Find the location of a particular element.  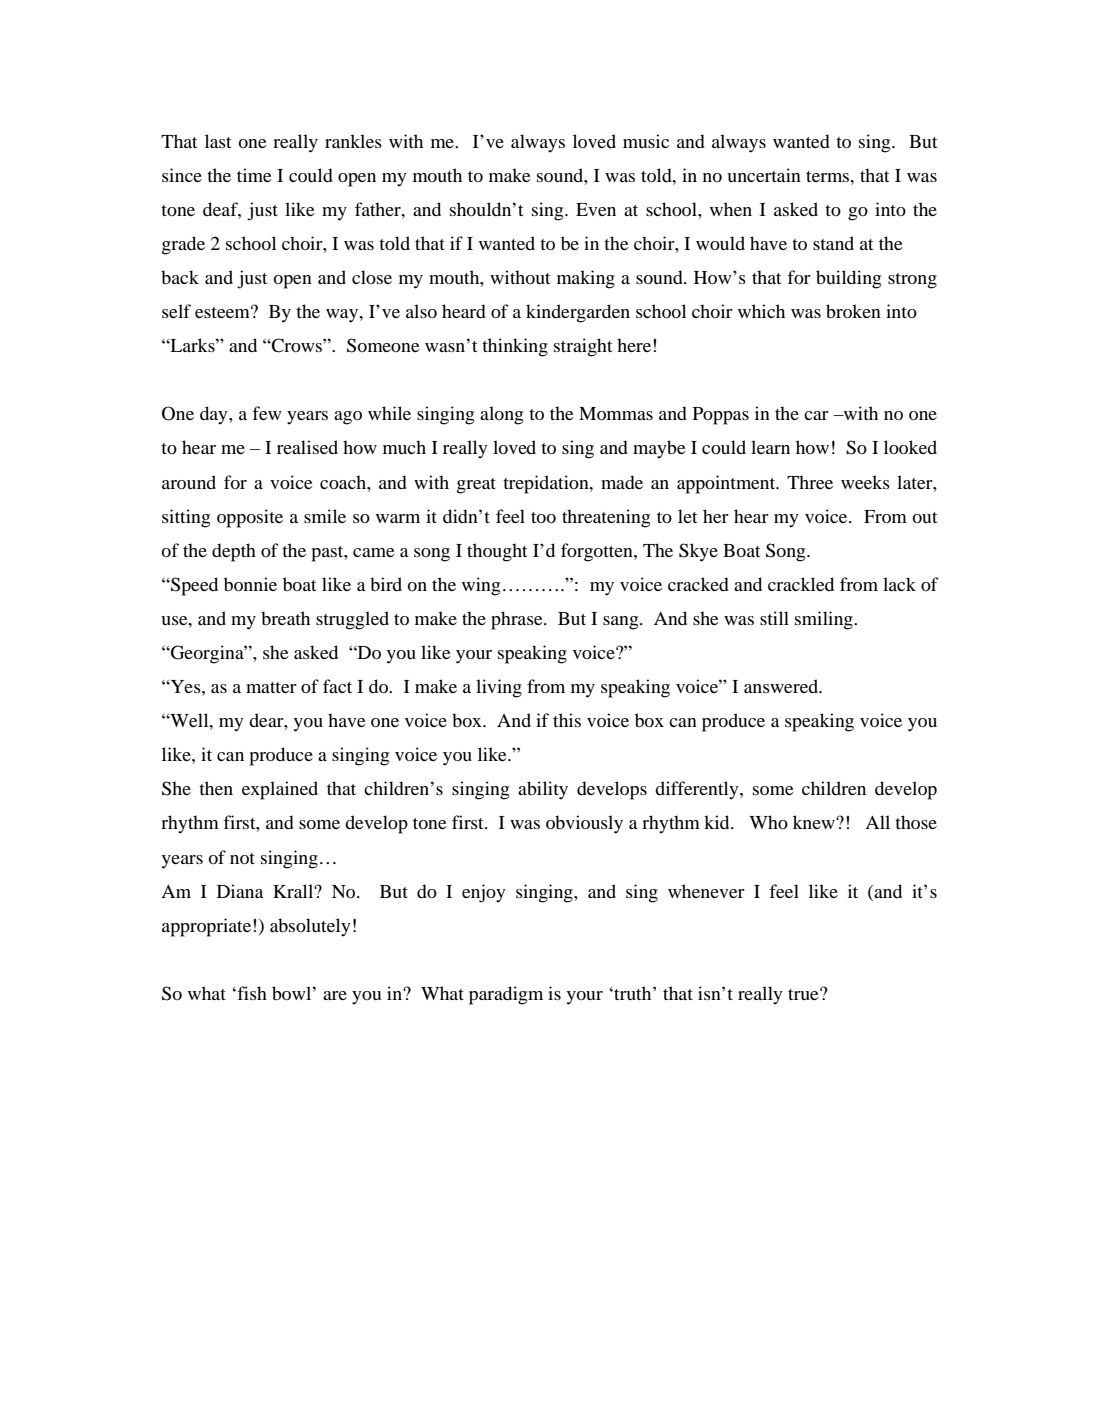

paradigm is located at coordinates (506, 995).
